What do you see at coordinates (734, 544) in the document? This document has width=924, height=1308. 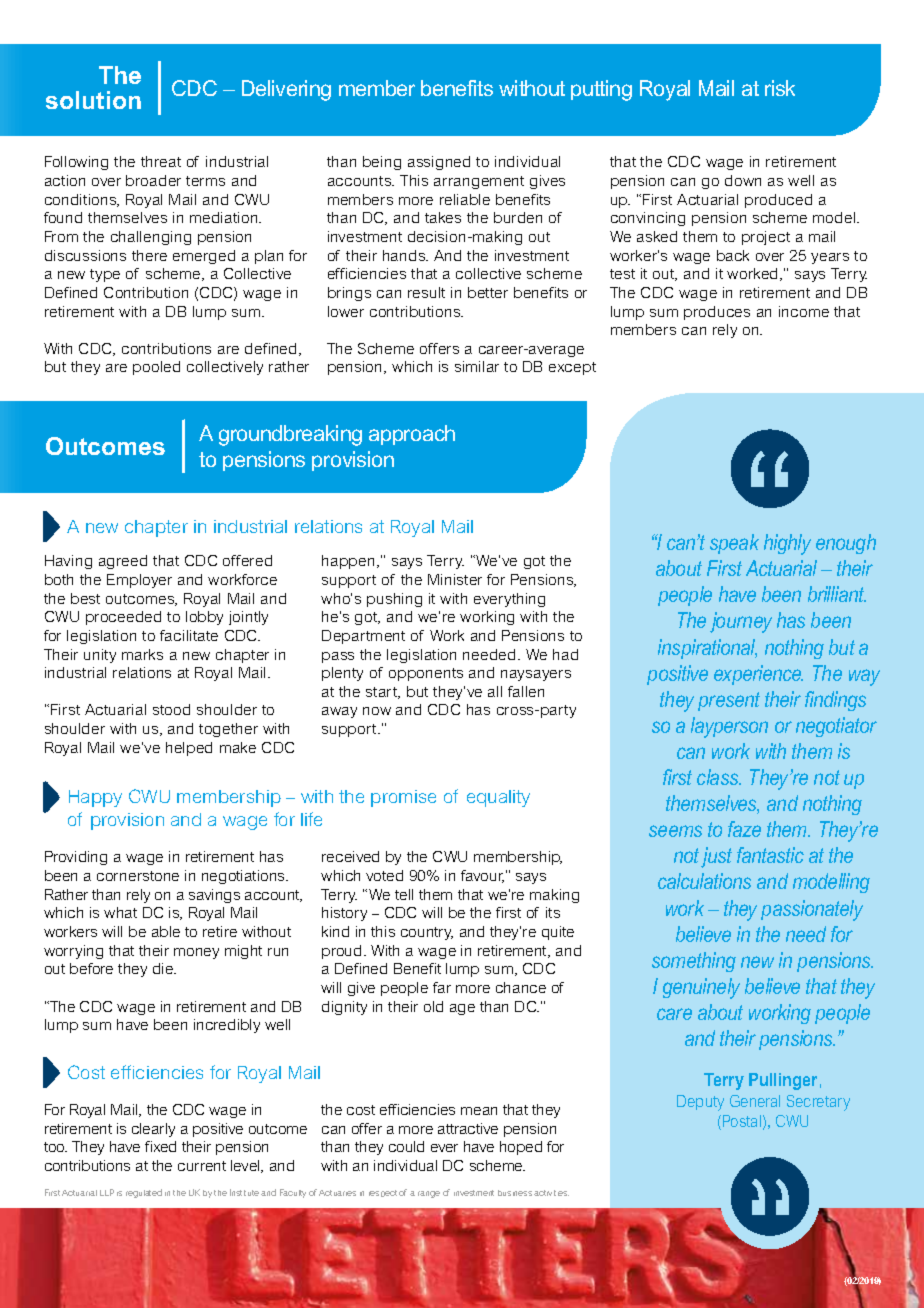 I see `speak` at bounding box center [734, 544].
